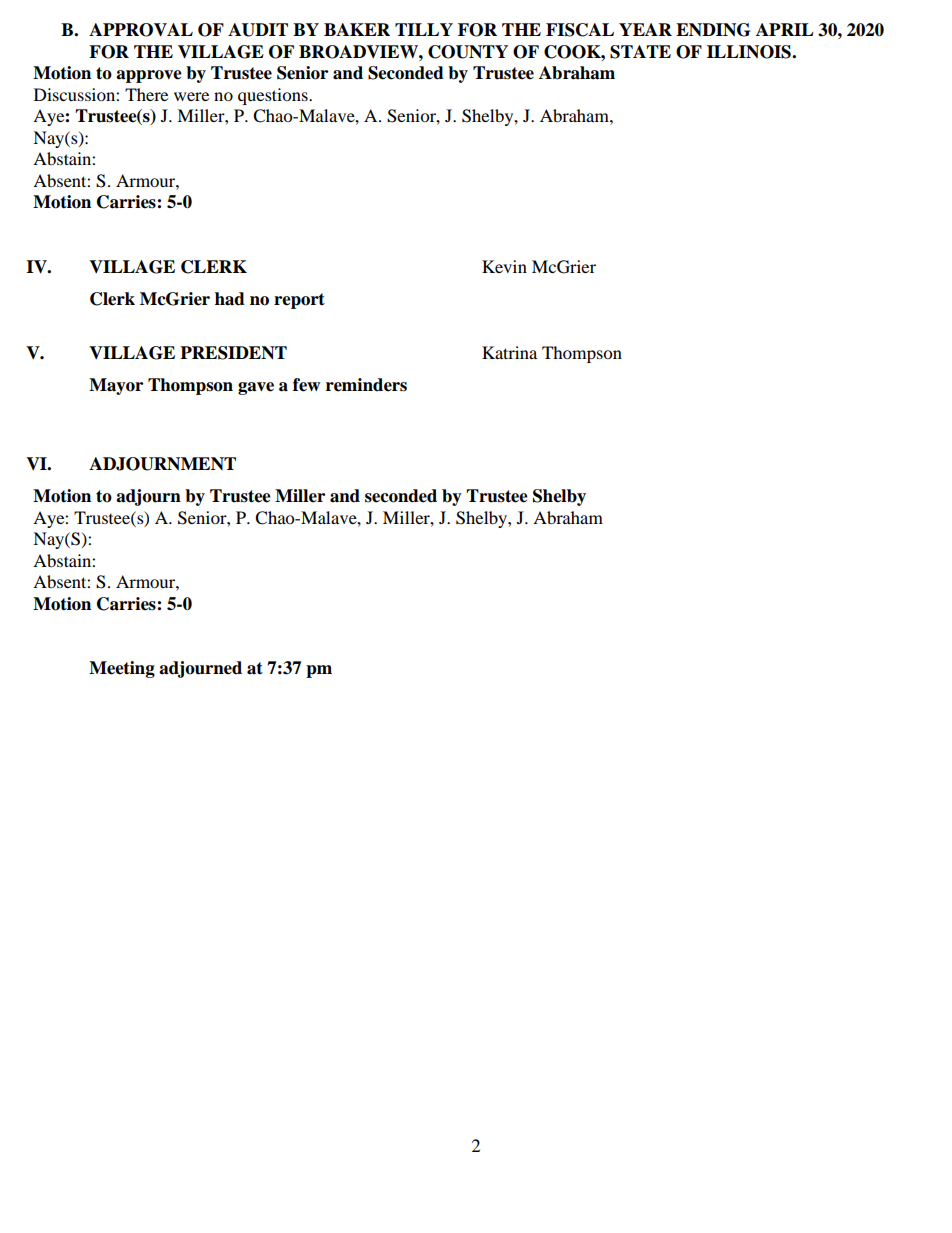 The width and height of the screenshot is (952, 1233). What do you see at coordinates (366, 385) in the screenshot?
I see `reminders` at bounding box center [366, 385].
